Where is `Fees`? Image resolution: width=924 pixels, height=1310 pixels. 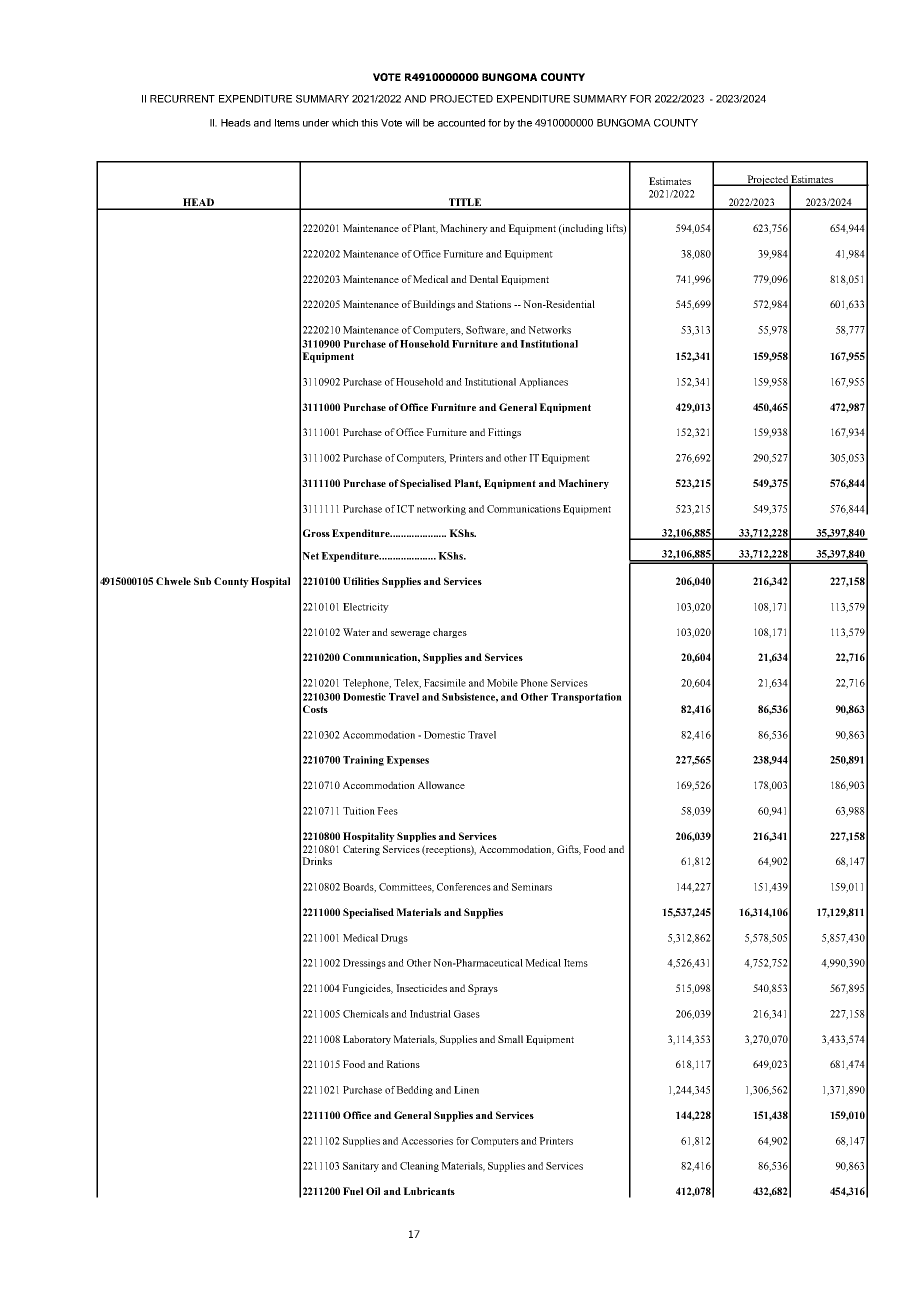
Fees is located at coordinates (387, 811).
